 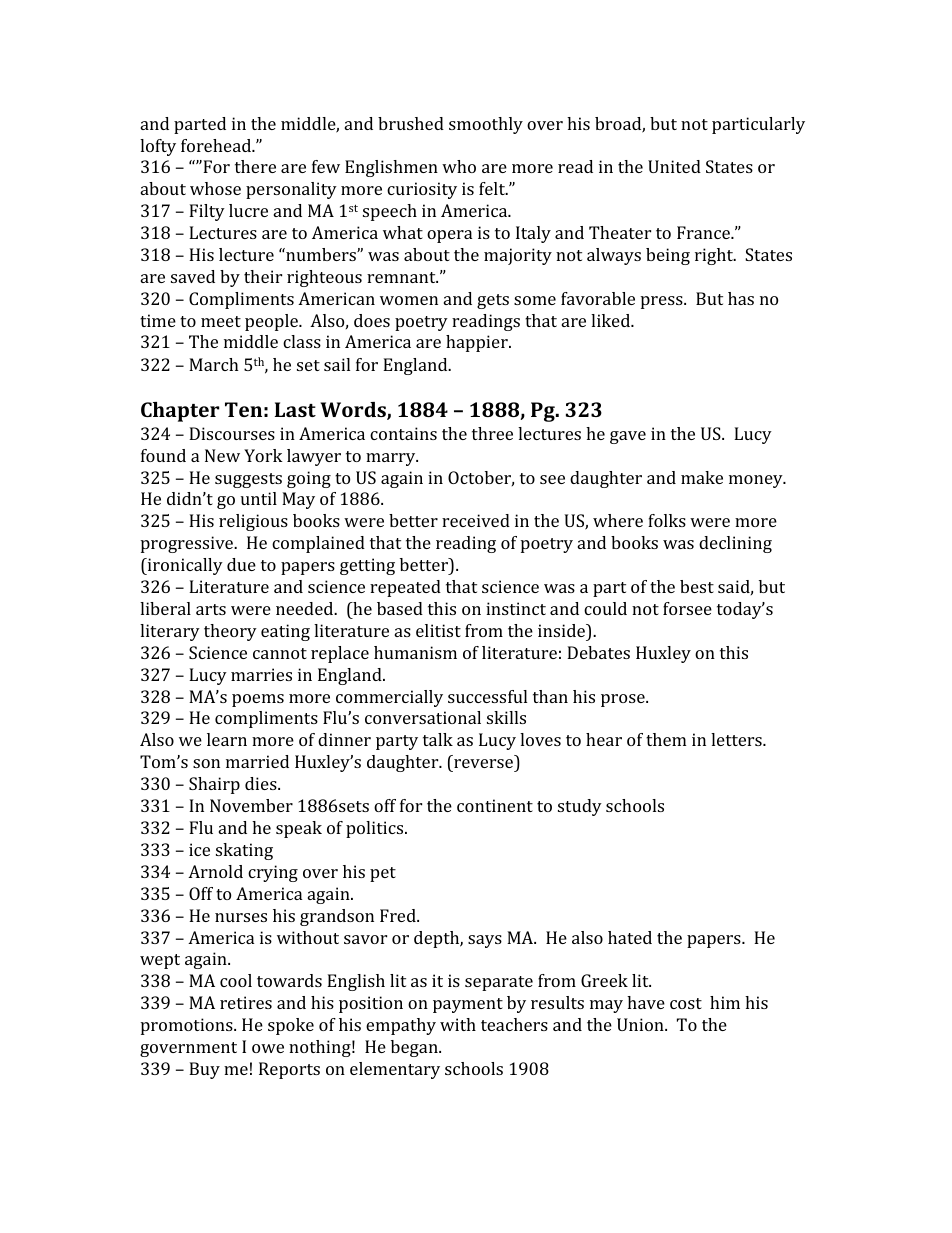 What do you see at coordinates (268, 1048) in the screenshot?
I see `owe` at bounding box center [268, 1048].
